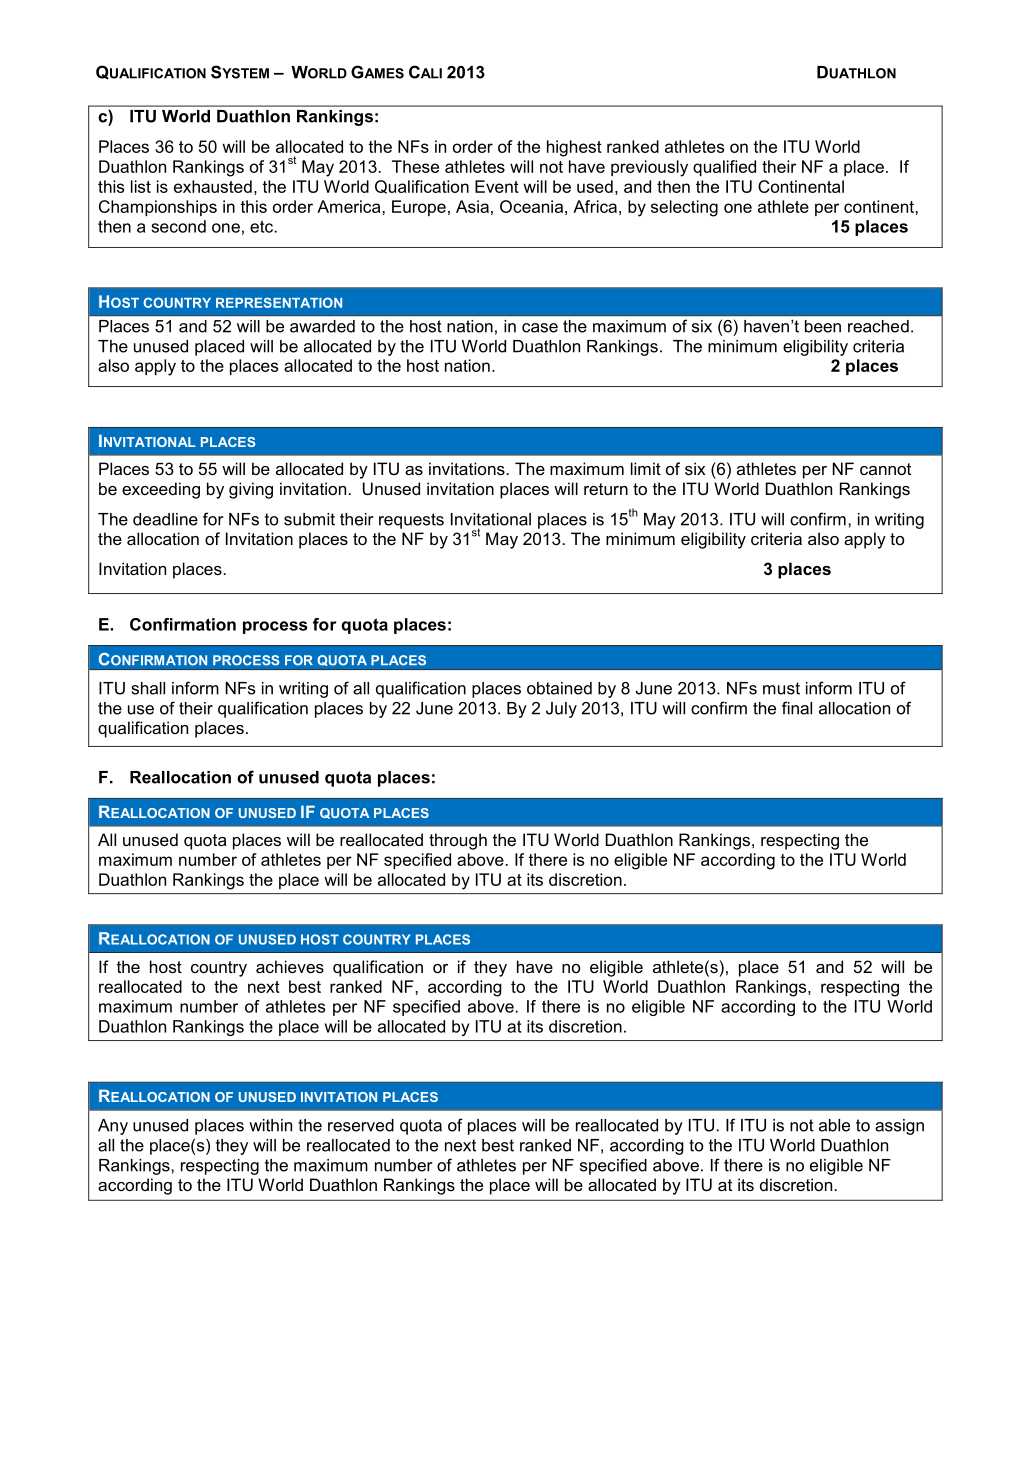 The height and width of the image is (1458, 1031). Describe the element at coordinates (270, 1125) in the image. I see `within` at that location.
